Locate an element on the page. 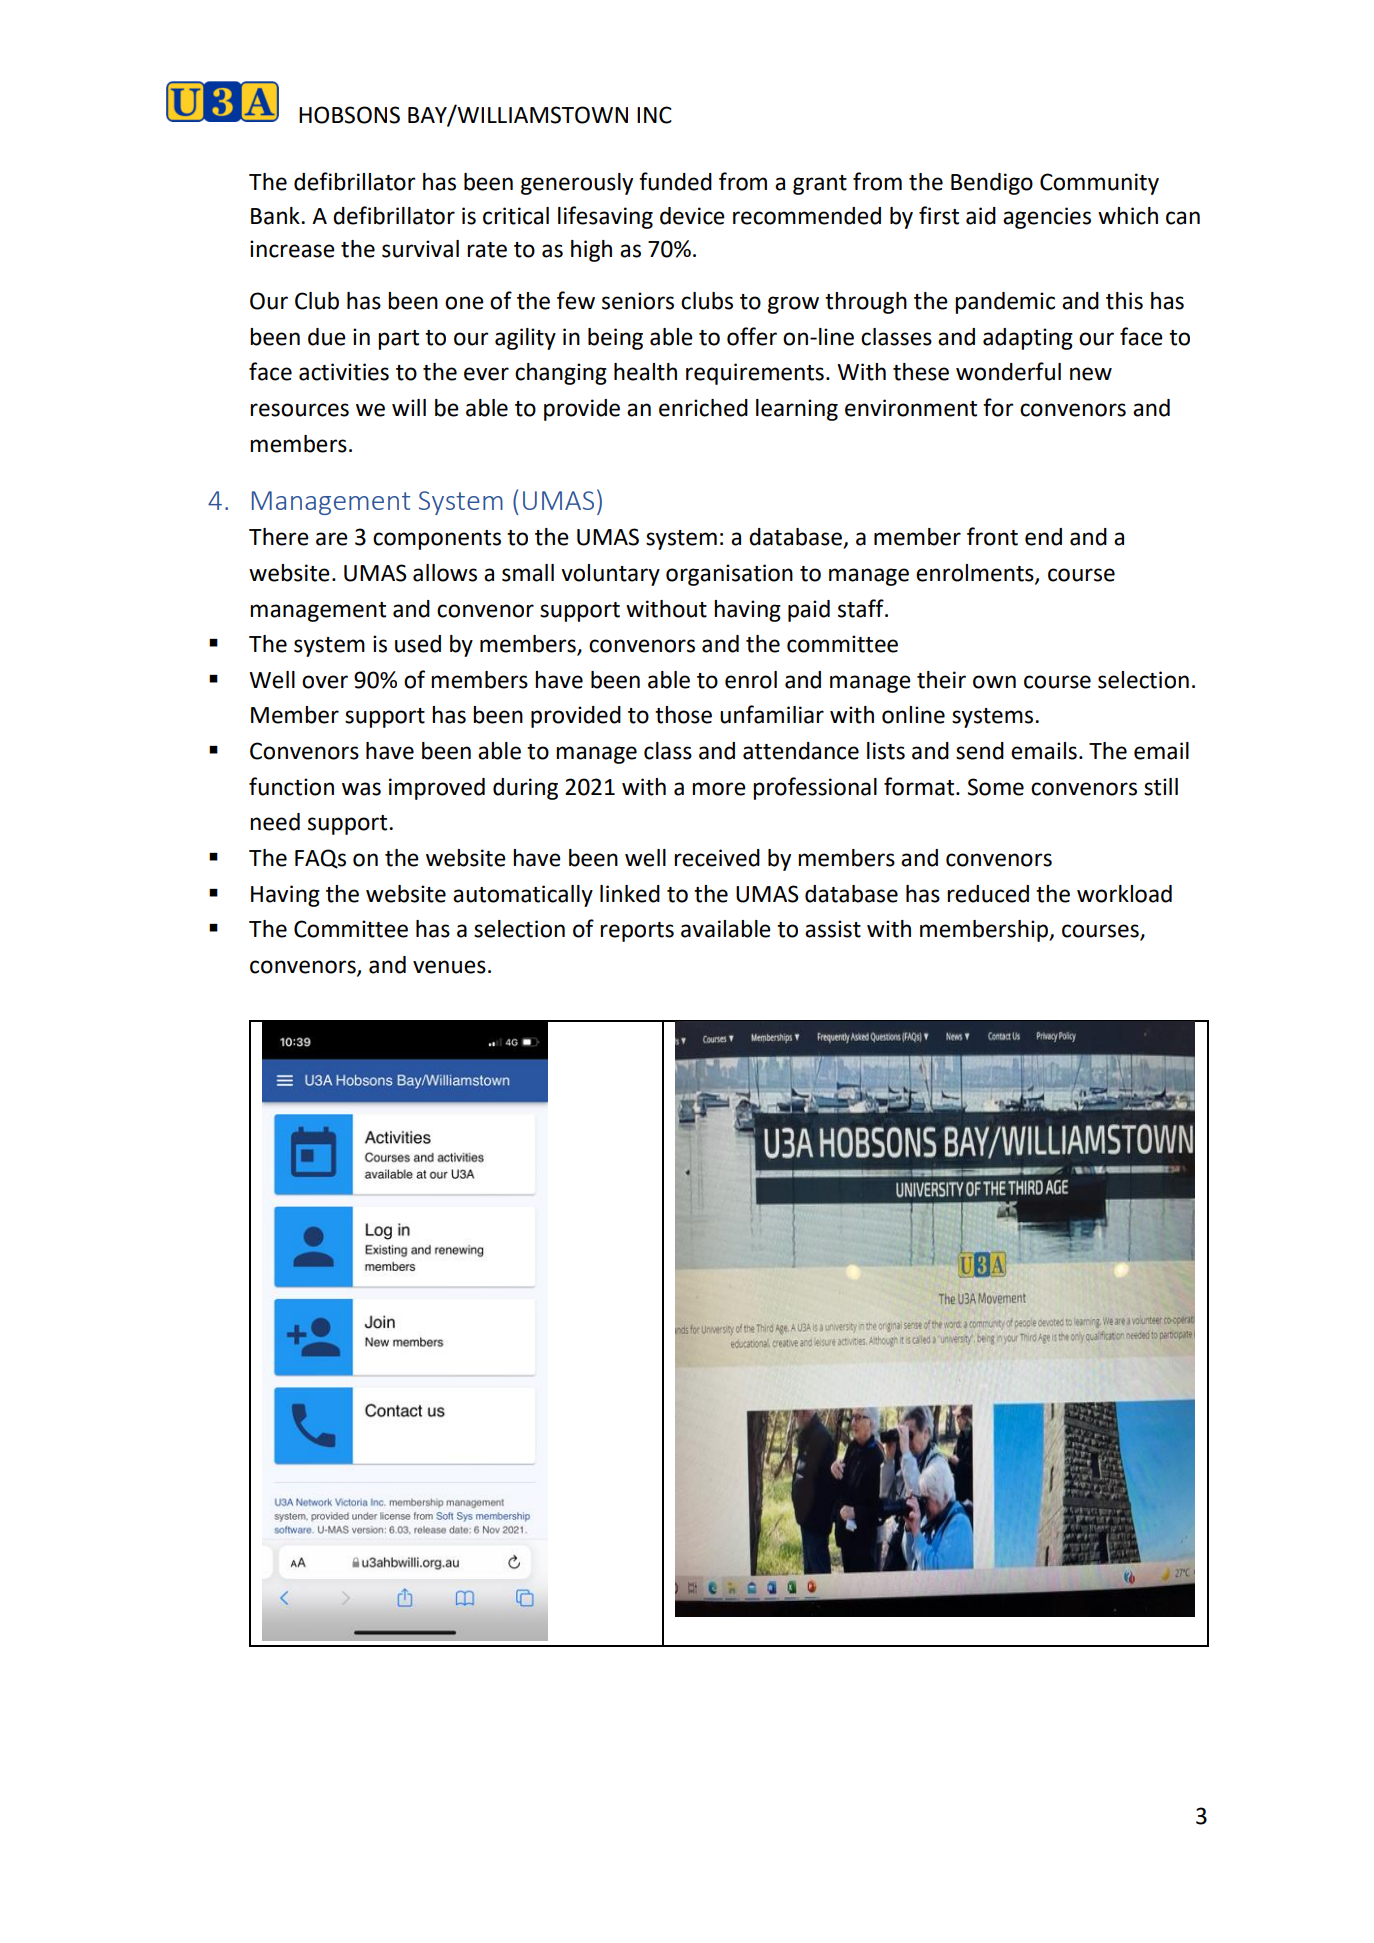  reports is located at coordinates (637, 932).
